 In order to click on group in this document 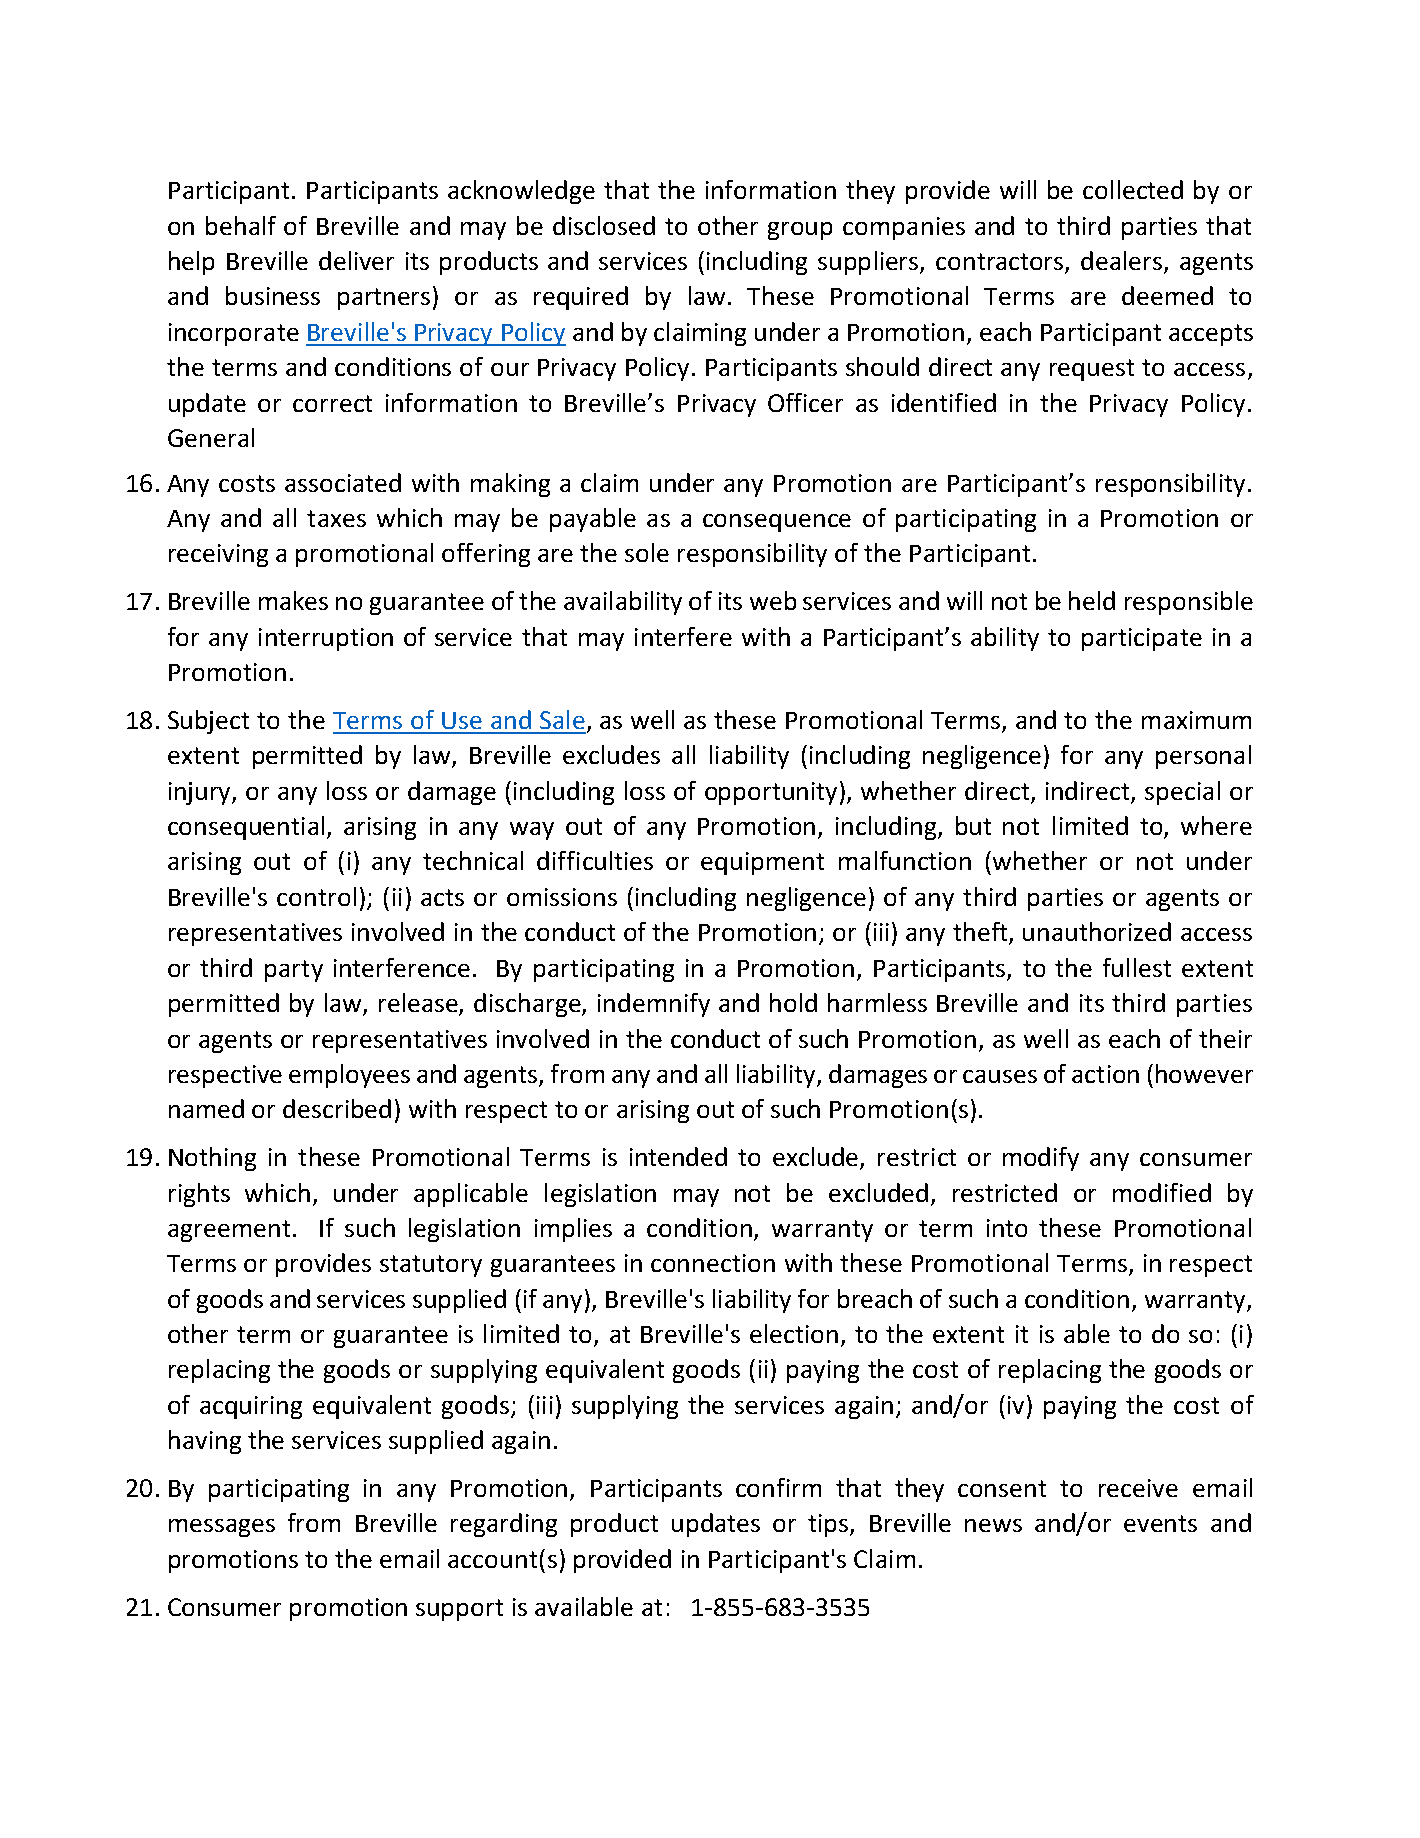, I will do `click(800, 231)`.
